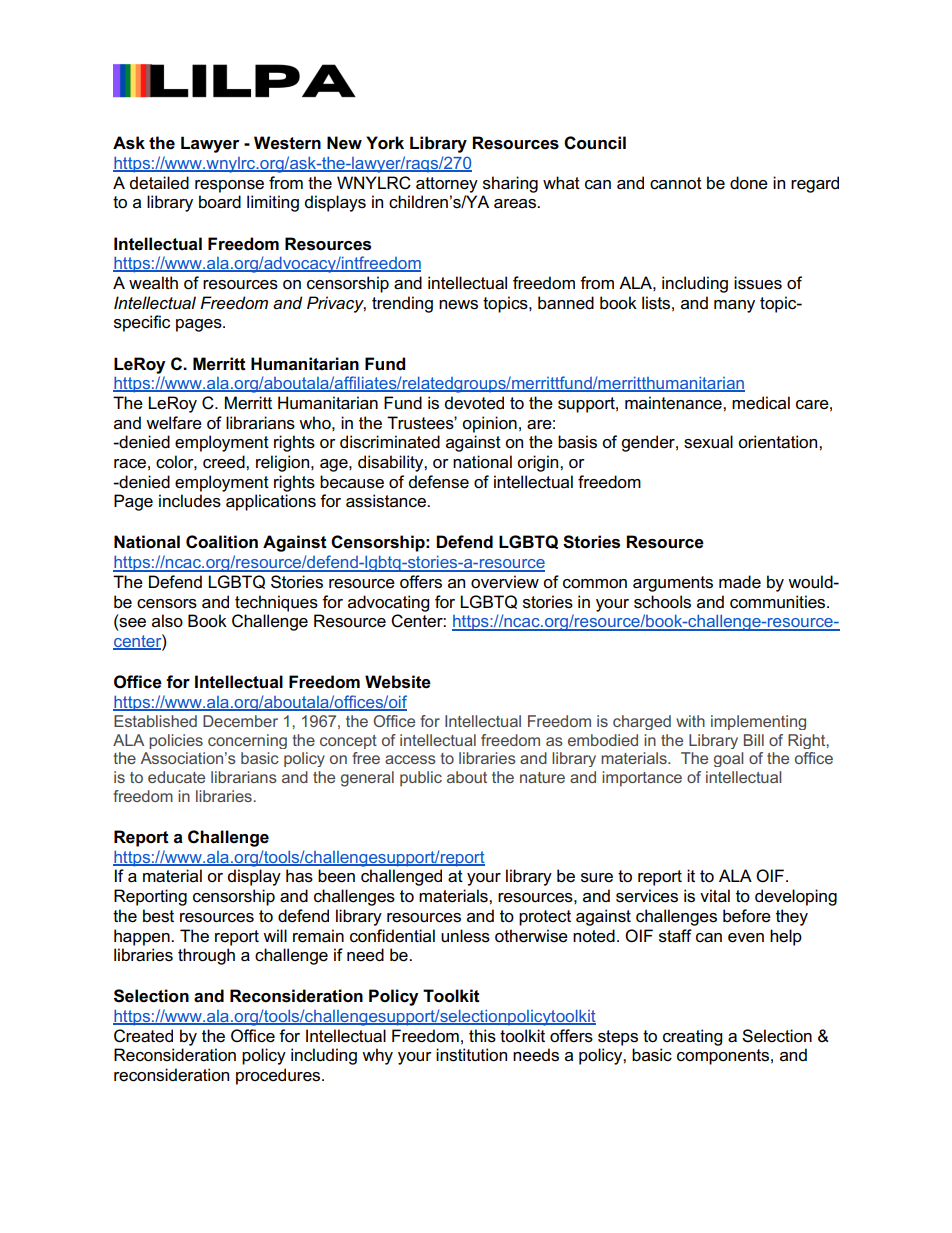 The height and width of the screenshot is (1233, 952). What do you see at coordinates (505, 582) in the screenshot?
I see `overview` at bounding box center [505, 582].
